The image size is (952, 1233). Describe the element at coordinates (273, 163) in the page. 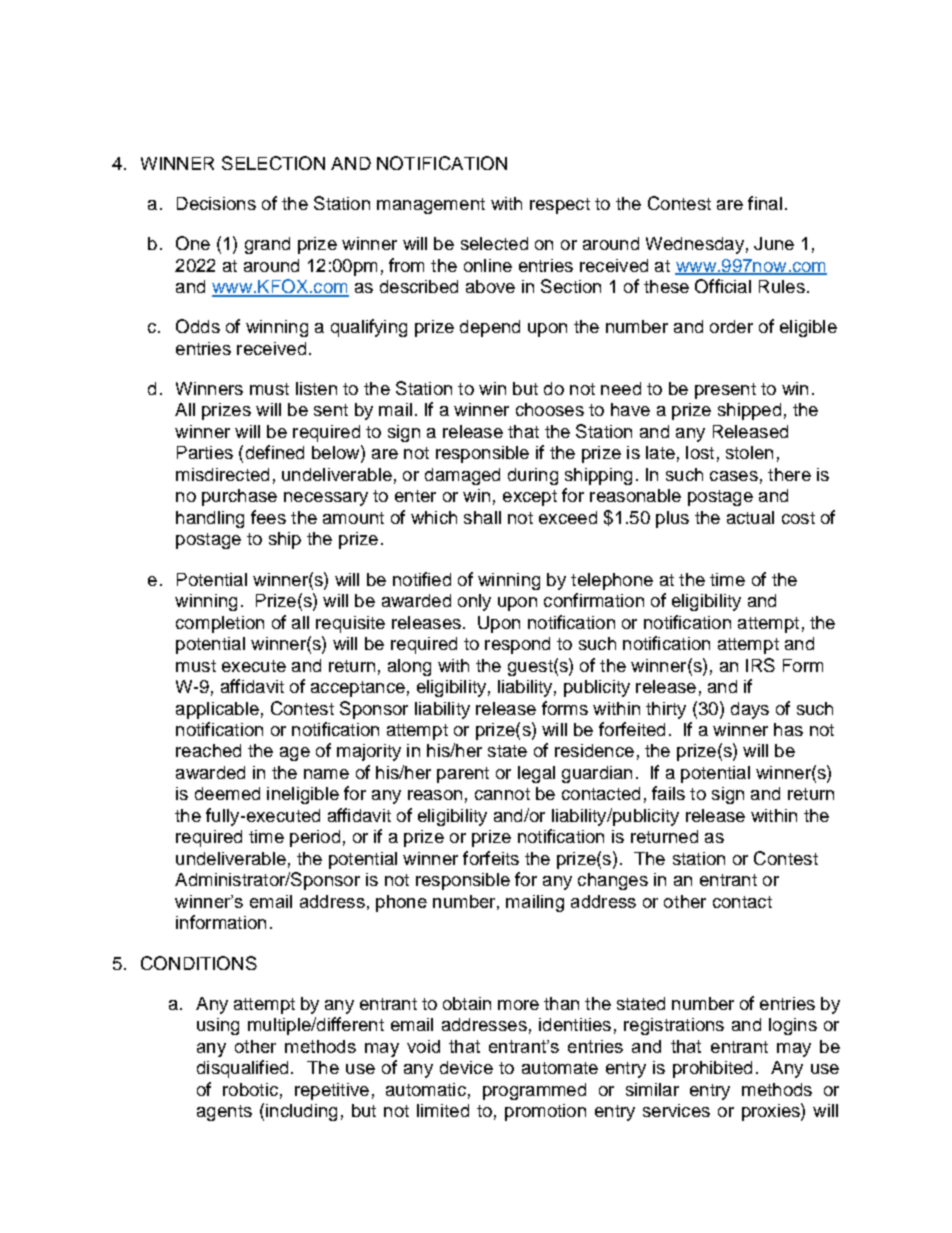

I see `SELECTION` at that location.
